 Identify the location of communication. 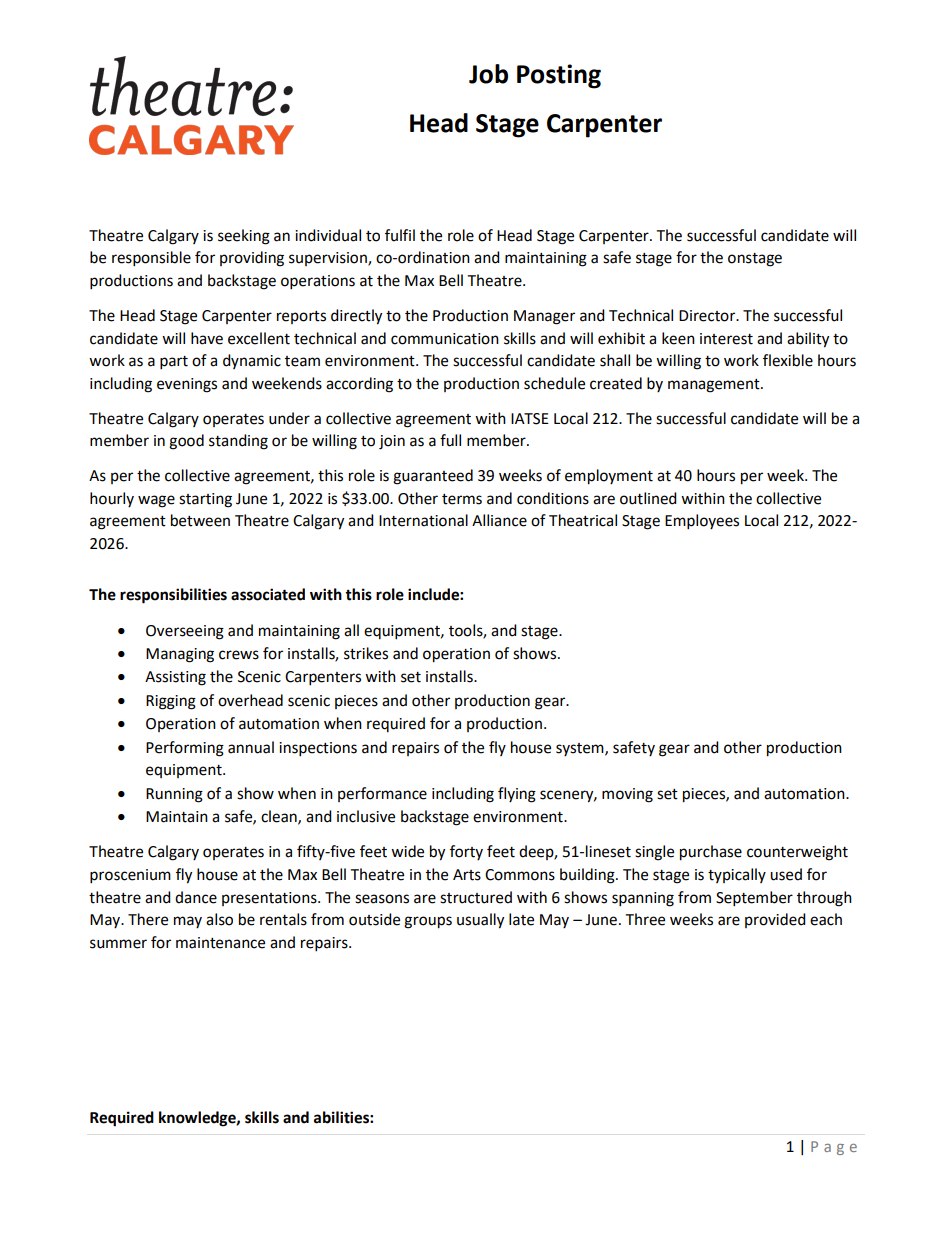
(445, 339).
